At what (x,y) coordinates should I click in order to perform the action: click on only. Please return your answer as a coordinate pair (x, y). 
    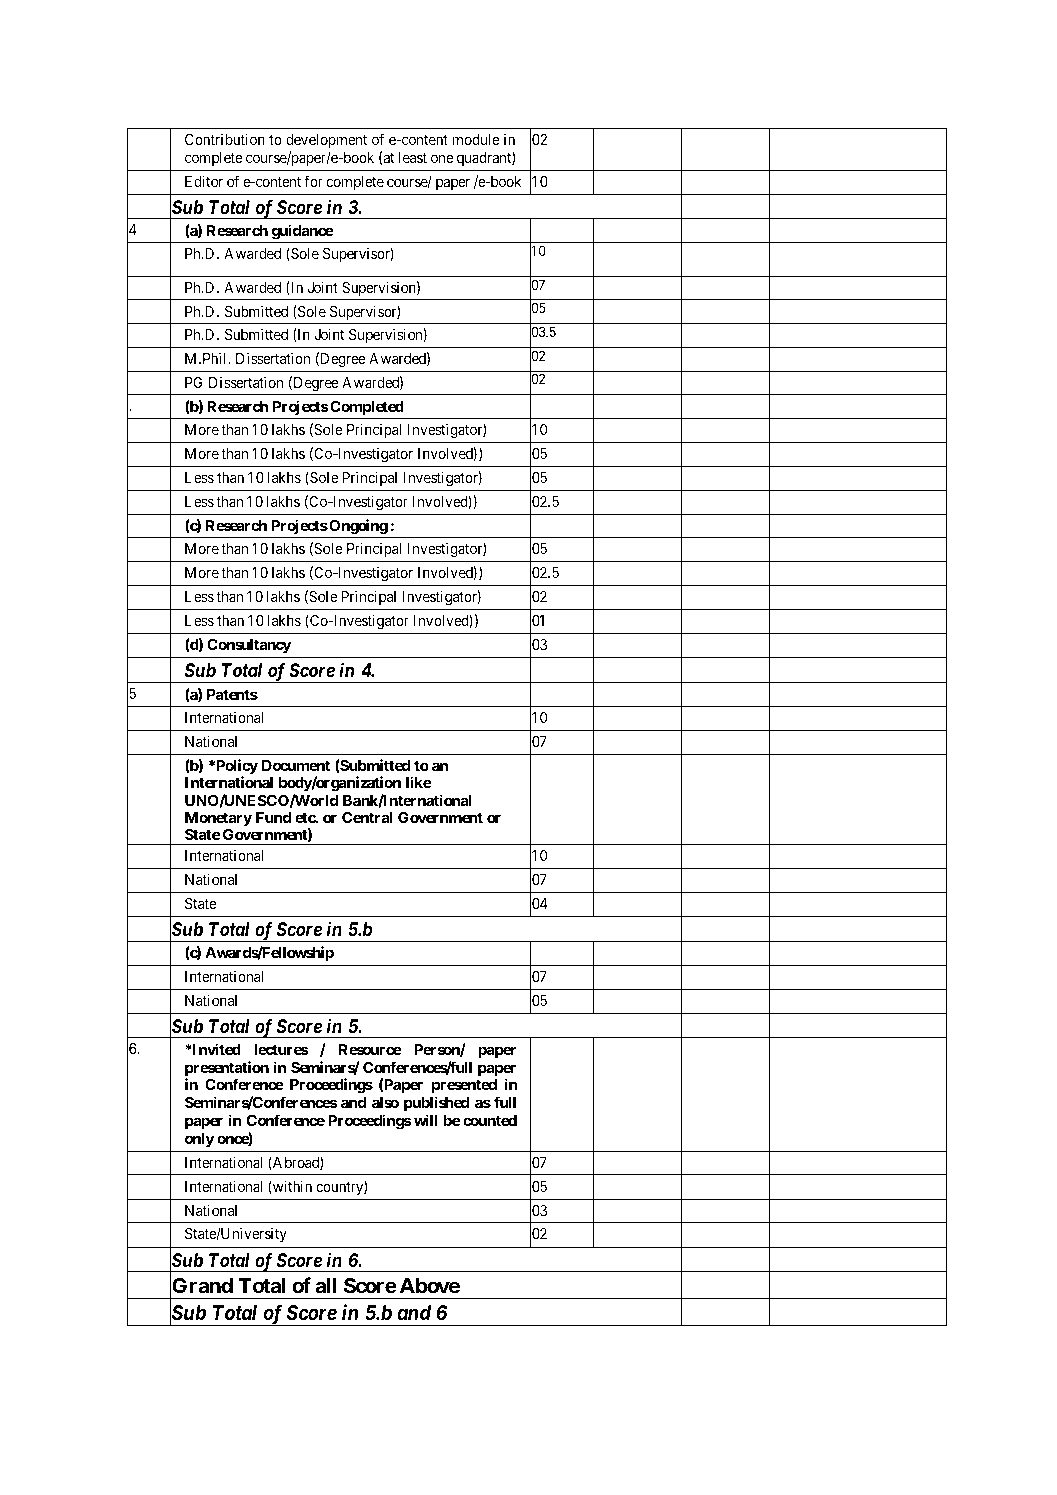
    Looking at the image, I should click on (199, 1140).
